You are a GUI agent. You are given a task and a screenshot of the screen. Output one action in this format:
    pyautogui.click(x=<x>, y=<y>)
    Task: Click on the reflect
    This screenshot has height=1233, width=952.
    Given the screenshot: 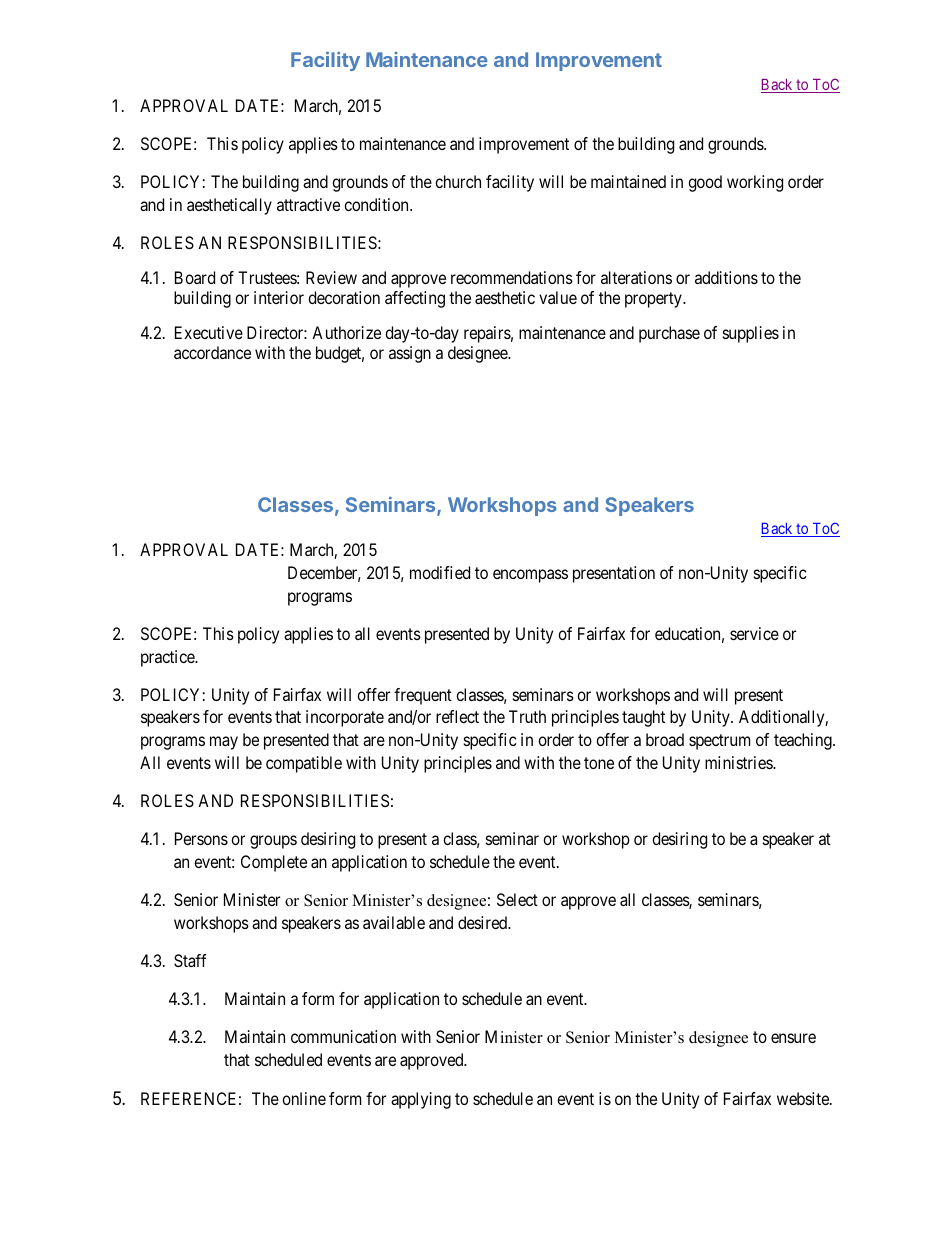 What is the action you would take?
    pyautogui.click(x=457, y=716)
